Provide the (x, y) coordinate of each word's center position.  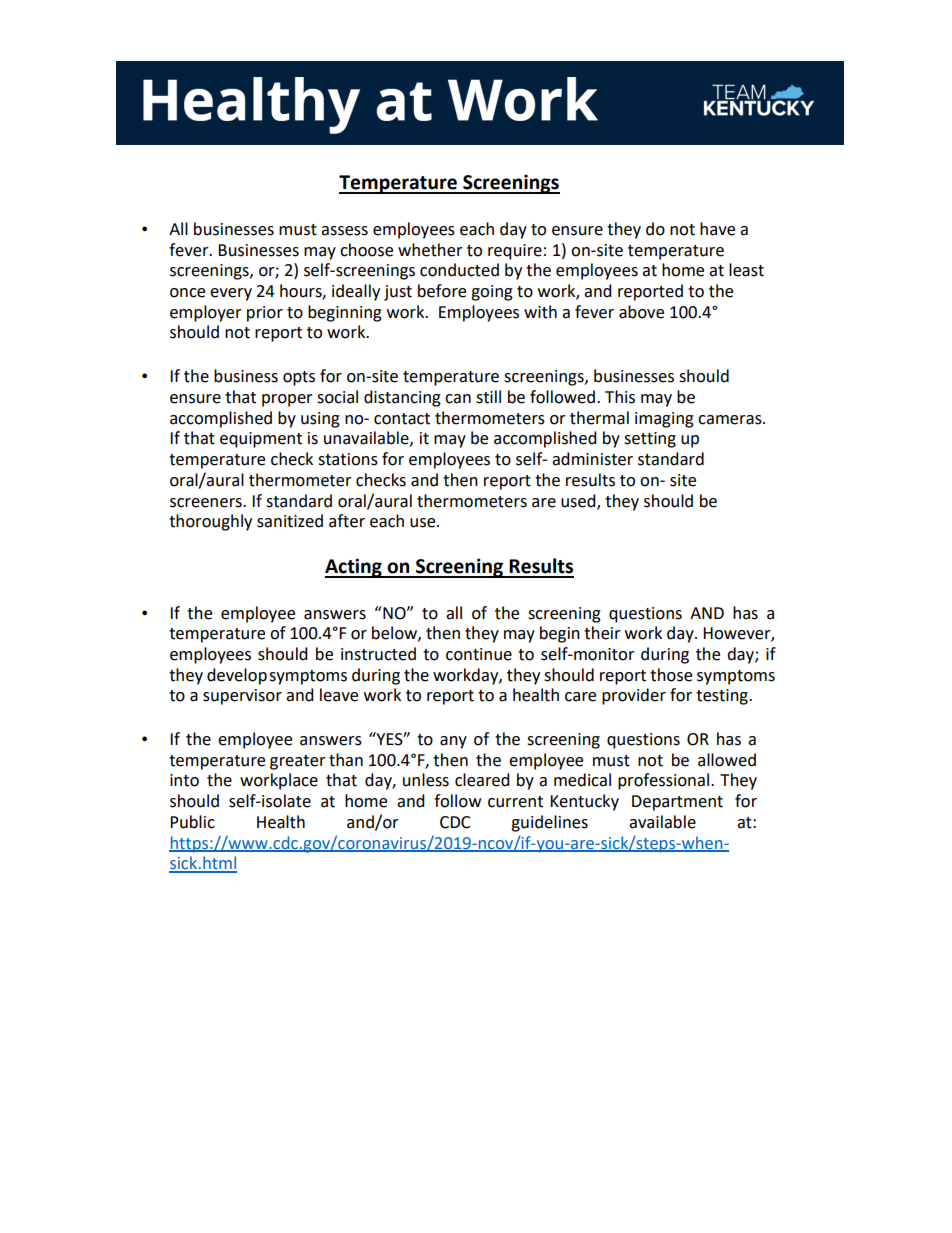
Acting (354, 568)
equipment (261, 440)
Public (192, 822)
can (458, 399)
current (515, 802)
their (602, 633)
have (717, 229)
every (231, 294)
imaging (664, 420)
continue (479, 654)
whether (430, 250)
